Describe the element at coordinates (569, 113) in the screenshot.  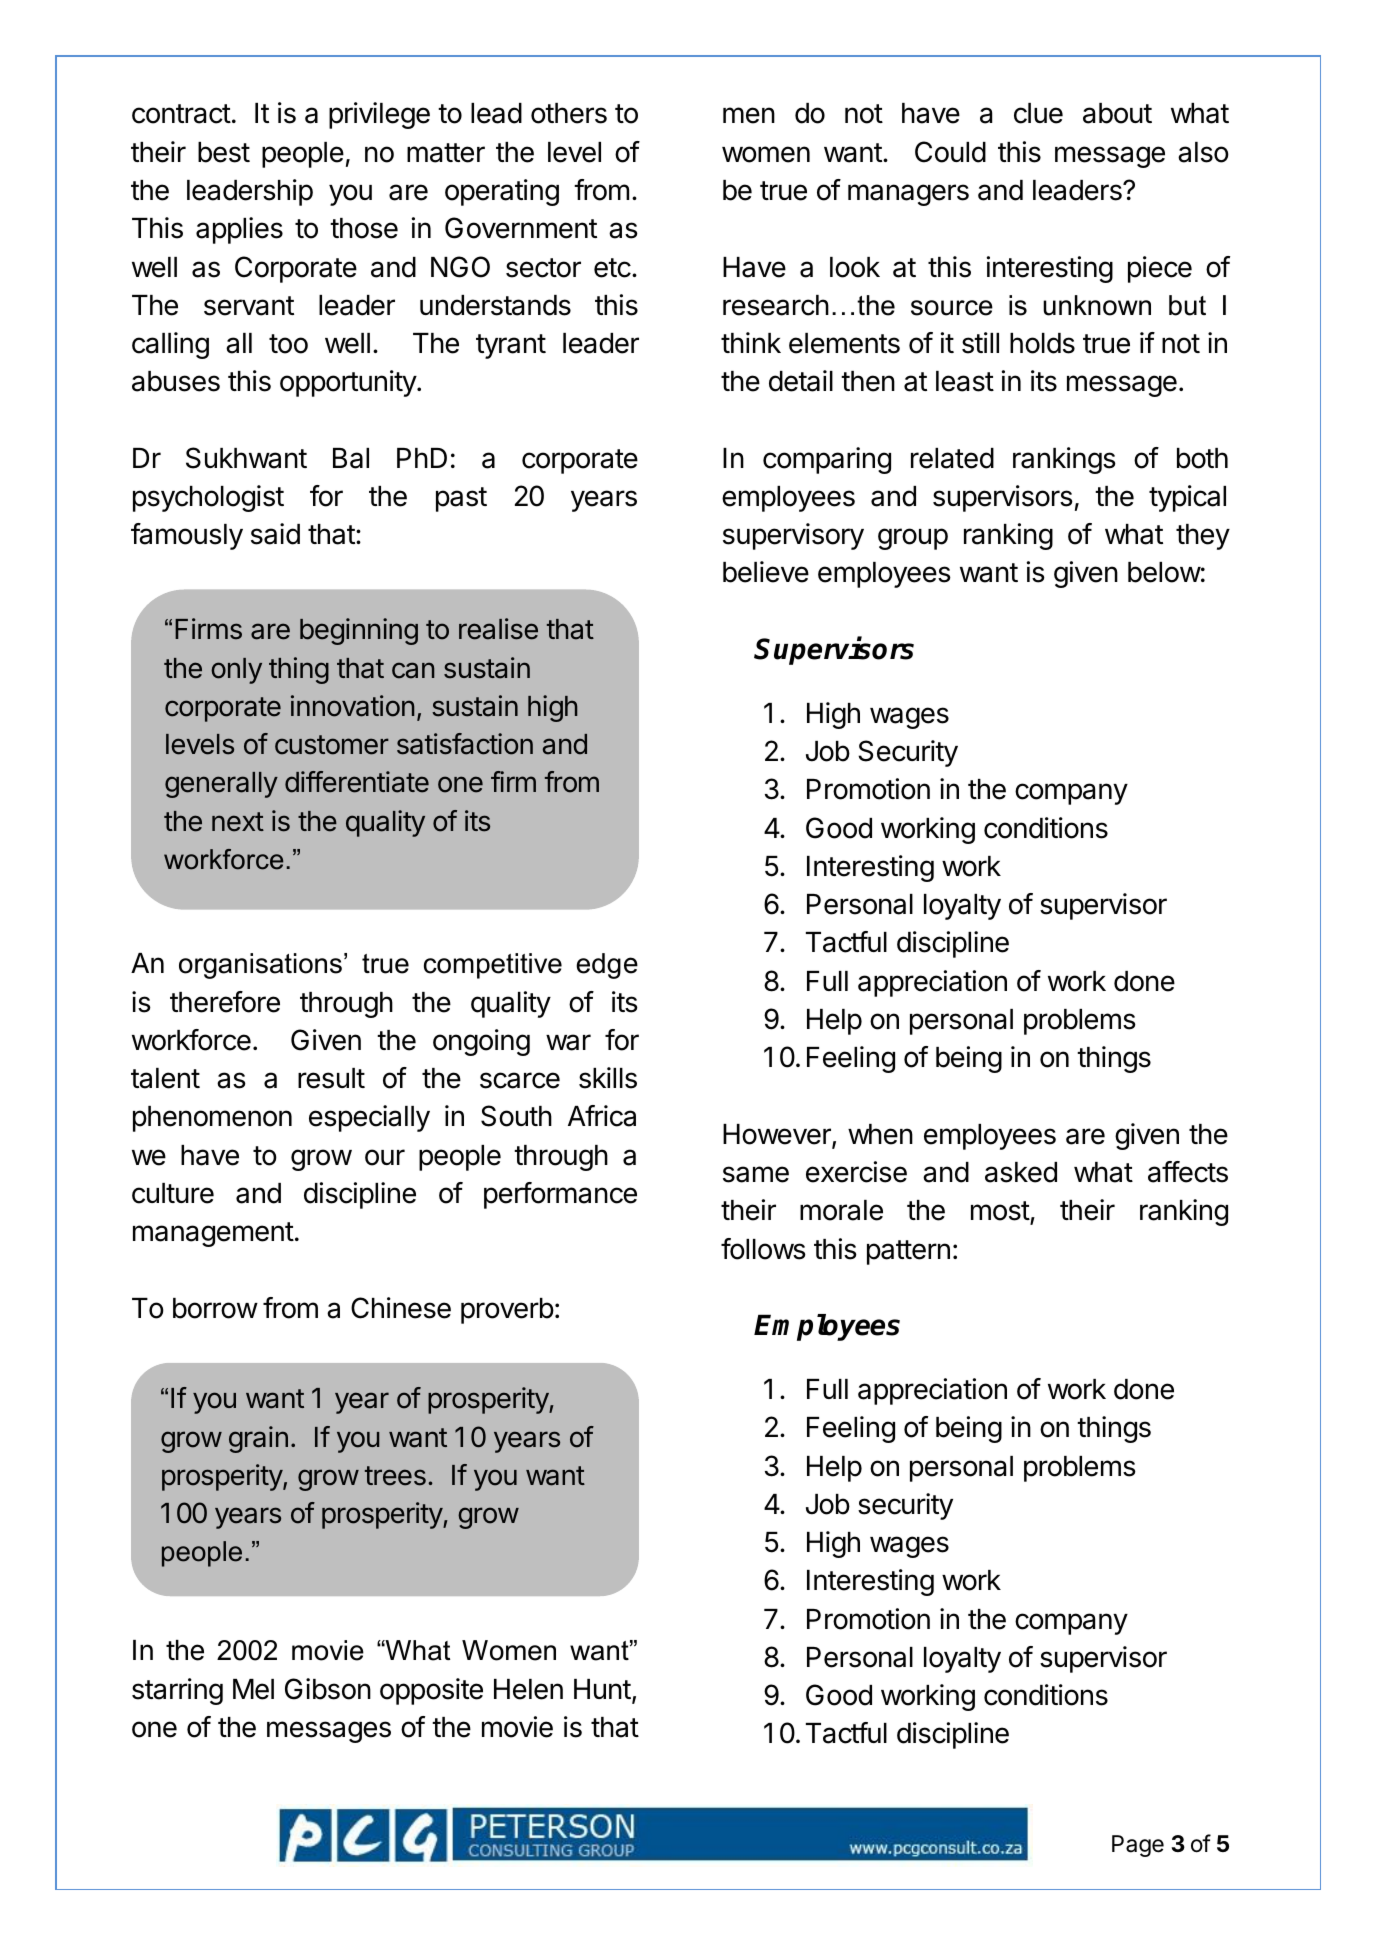
I see `others` at that location.
